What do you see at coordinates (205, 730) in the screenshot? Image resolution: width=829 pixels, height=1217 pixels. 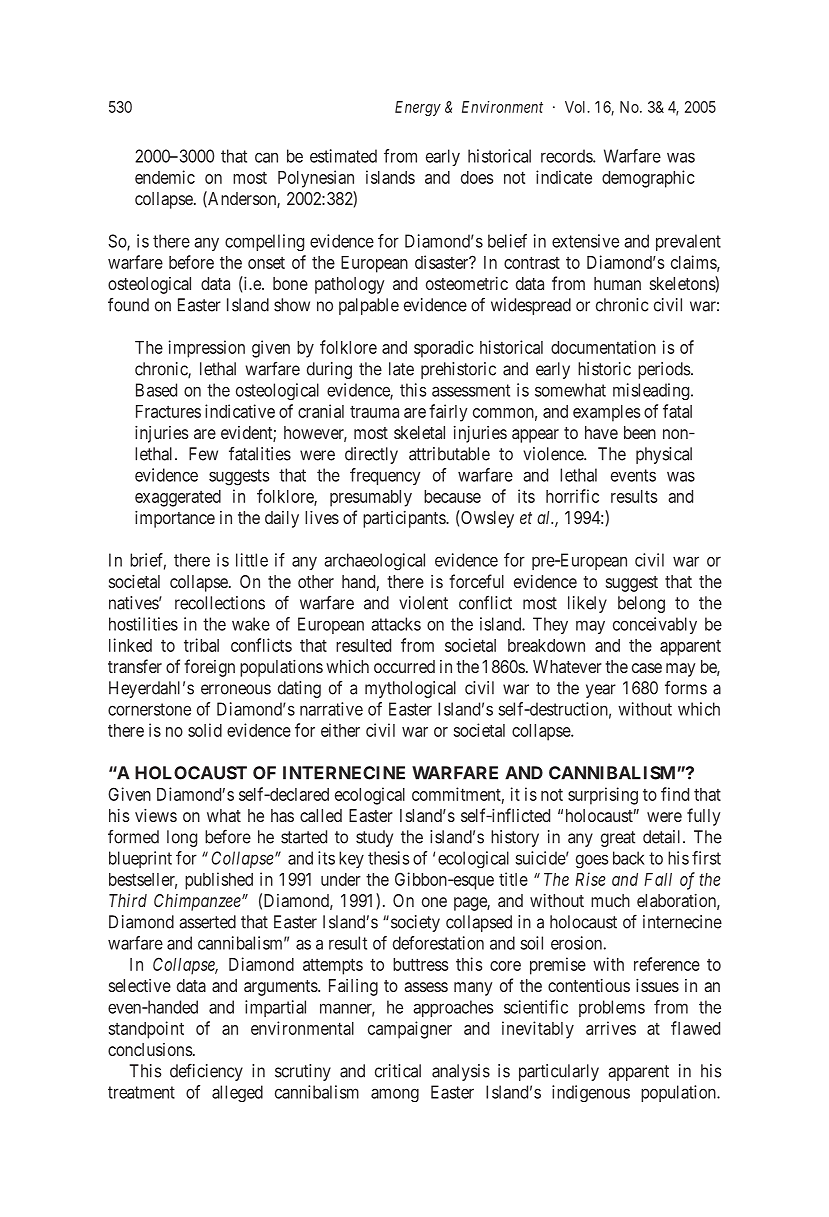 I see `solid` at bounding box center [205, 730].
